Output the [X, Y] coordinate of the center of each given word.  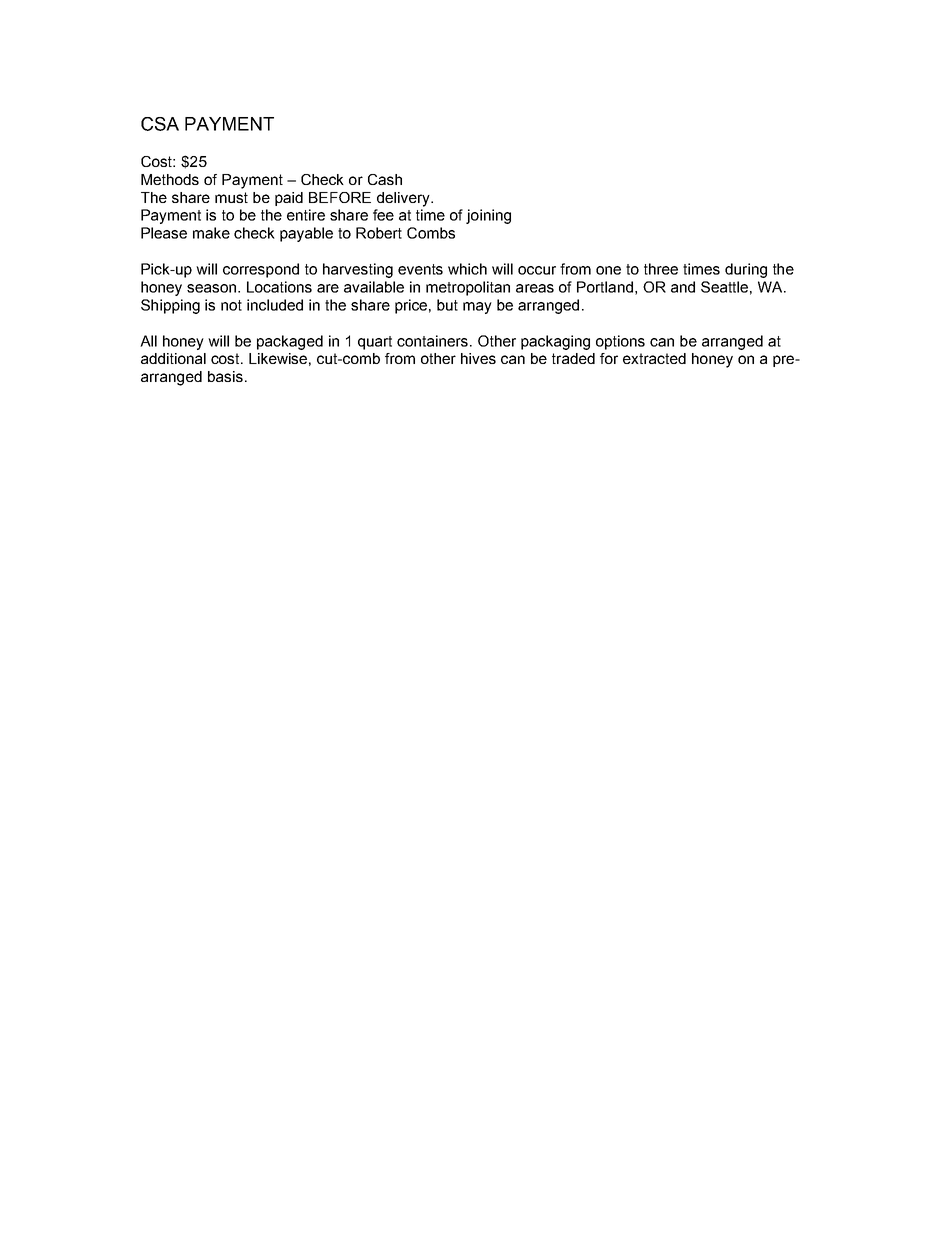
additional [173, 358]
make [211, 233]
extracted [654, 358]
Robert [379, 233]
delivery [404, 199]
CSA [160, 124]
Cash [385, 179]
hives [478, 358]
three [661, 269]
